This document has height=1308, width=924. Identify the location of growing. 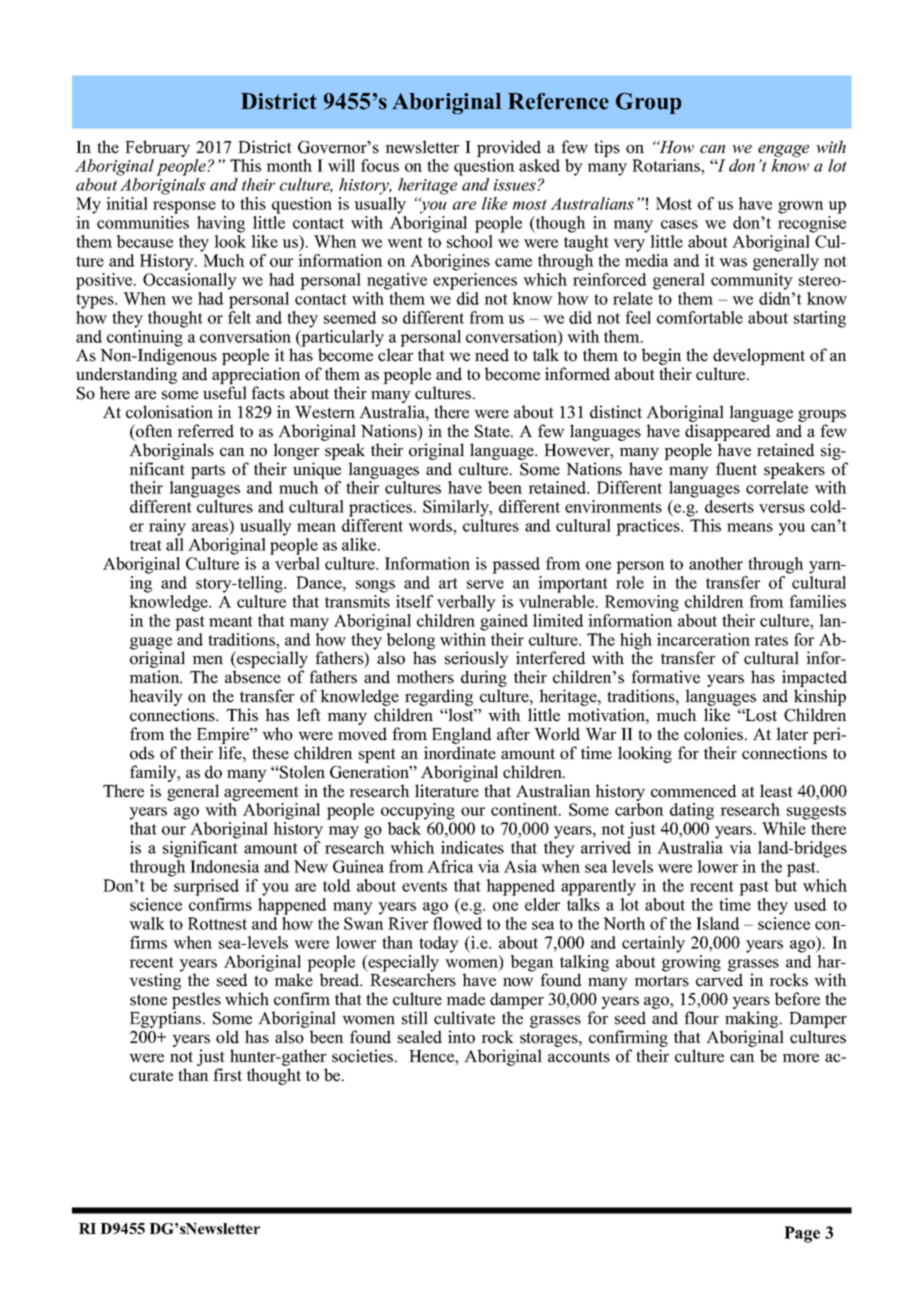
(691, 962).
